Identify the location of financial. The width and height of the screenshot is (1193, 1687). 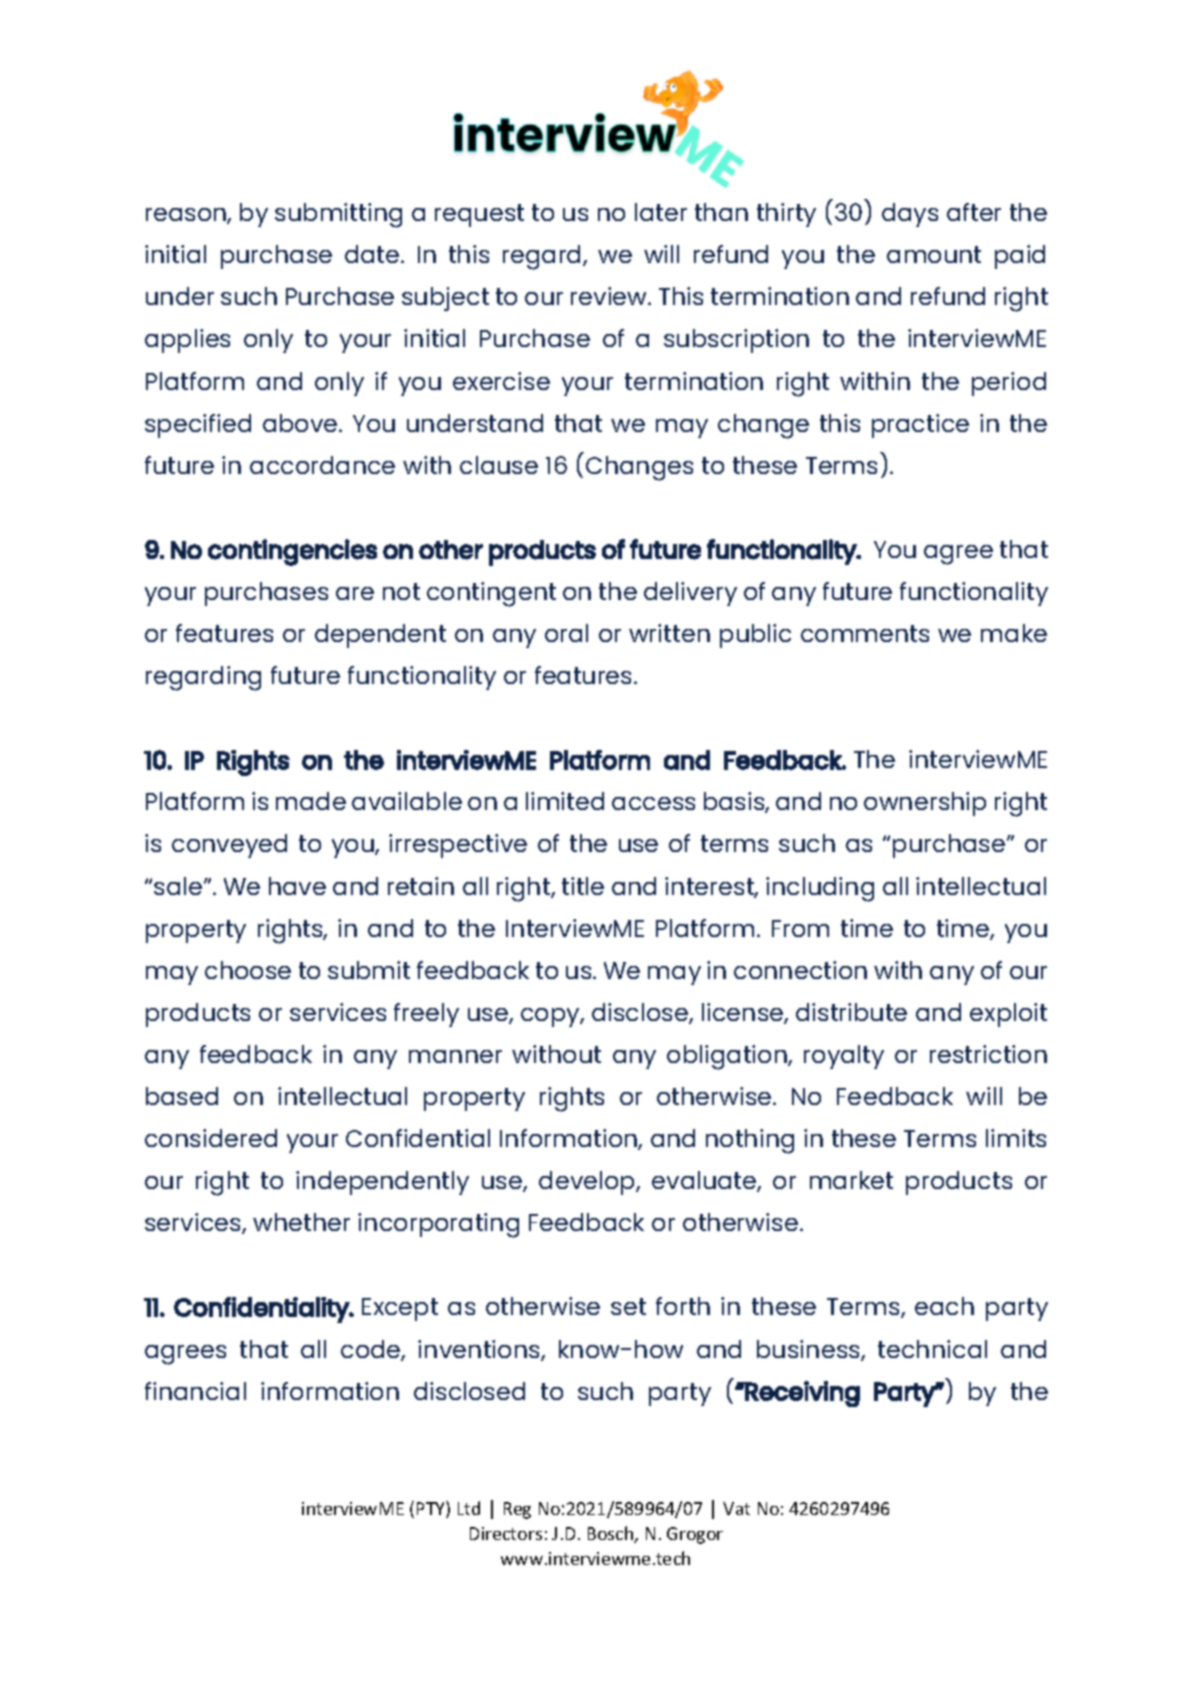
(195, 1391).
